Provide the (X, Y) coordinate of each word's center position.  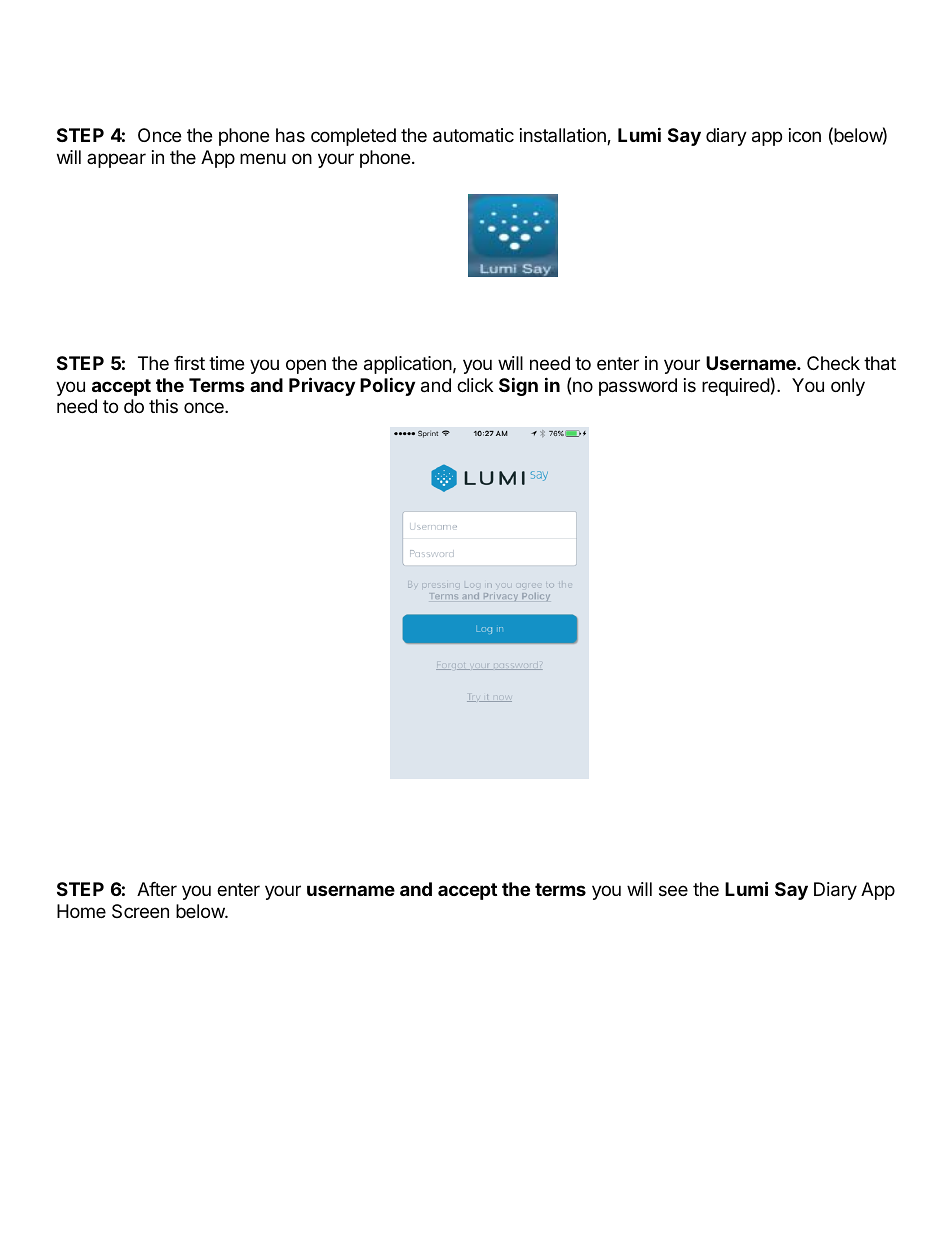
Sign (518, 386)
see (673, 890)
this (163, 406)
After (157, 889)
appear (116, 160)
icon (805, 135)
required (736, 387)
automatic (473, 135)
